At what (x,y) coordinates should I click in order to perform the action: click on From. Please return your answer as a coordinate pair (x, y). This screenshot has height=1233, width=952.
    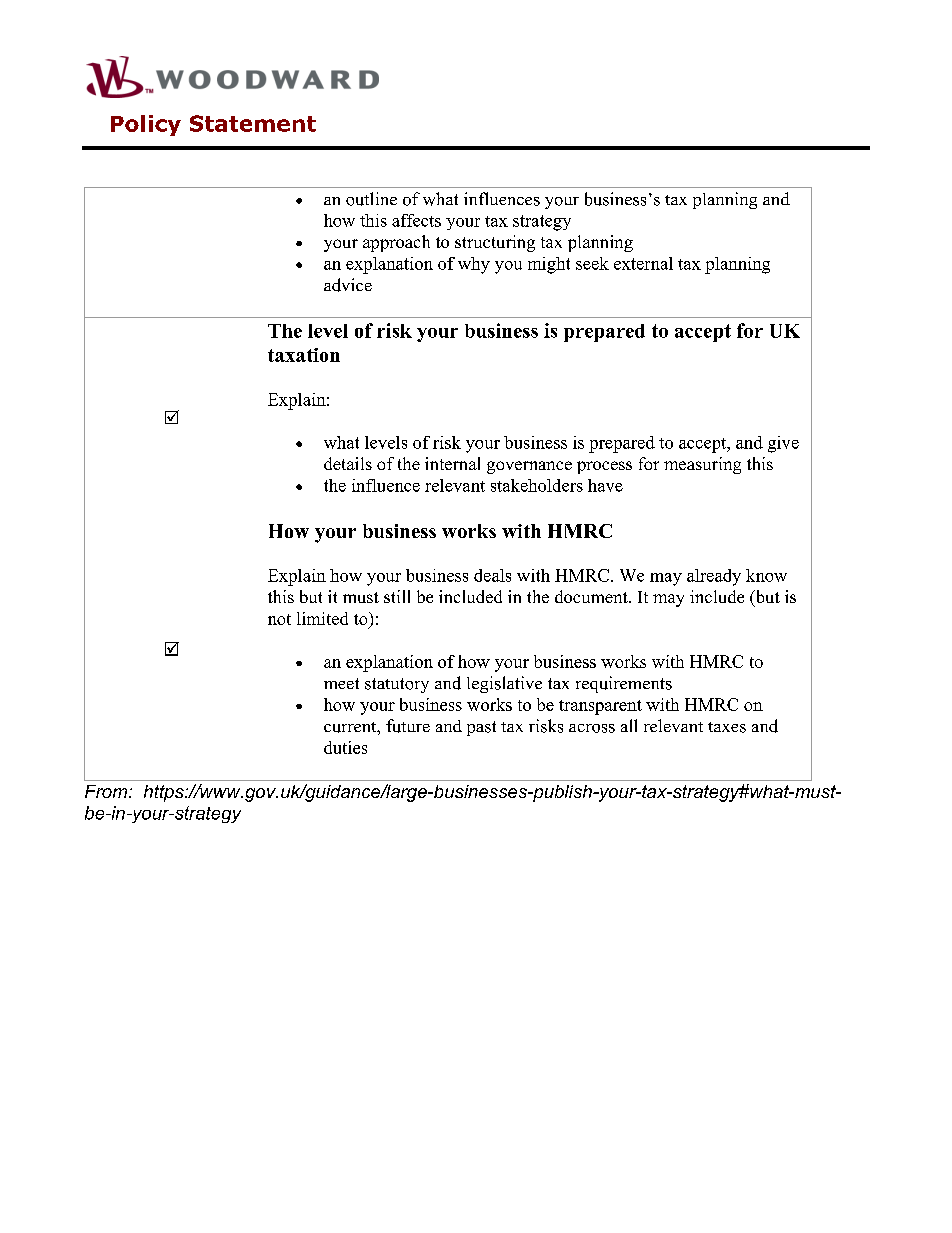
    Looking at the image, I should click on (107, 791).
